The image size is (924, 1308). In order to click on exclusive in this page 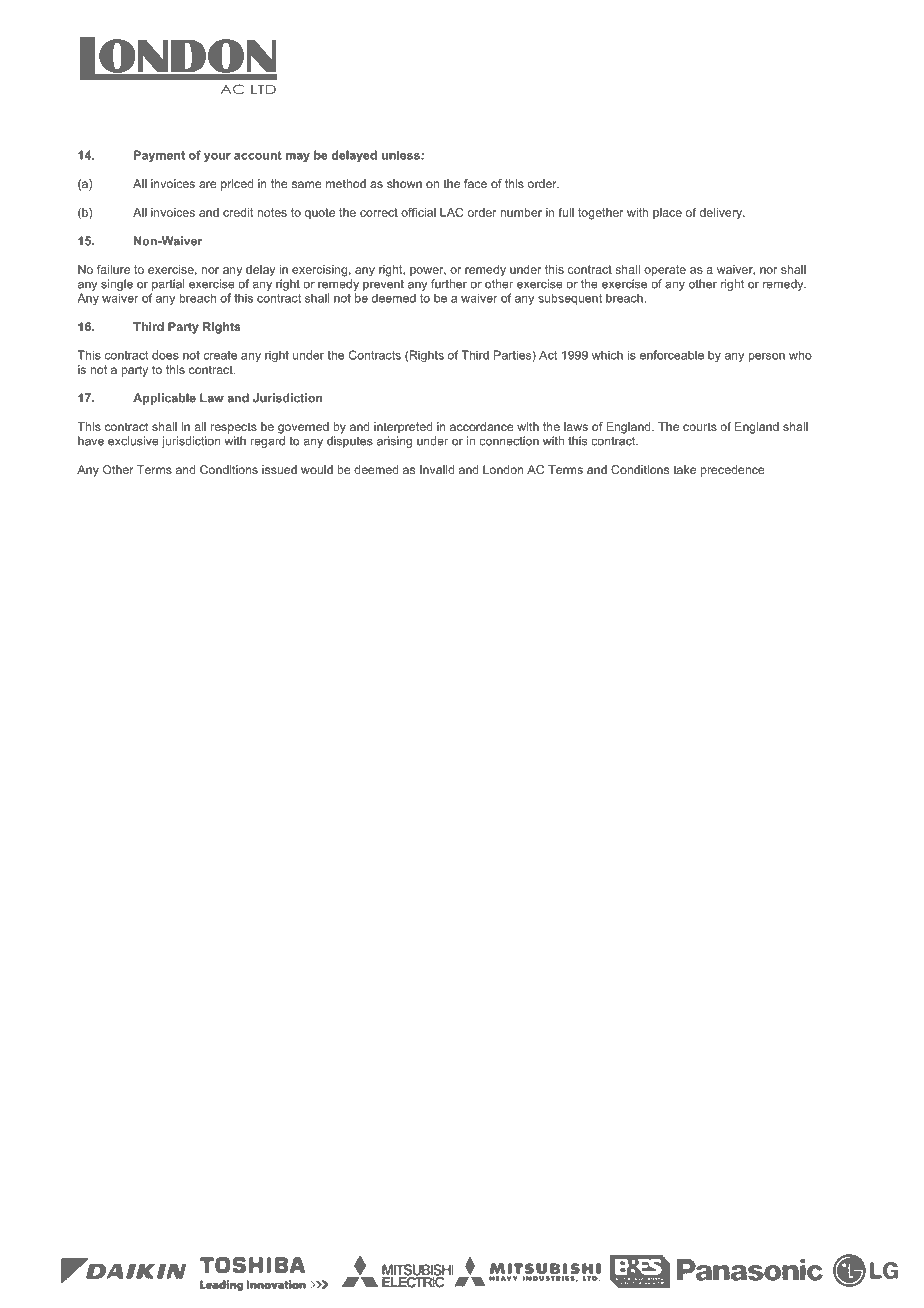, I will do `click(133, 441)`.
